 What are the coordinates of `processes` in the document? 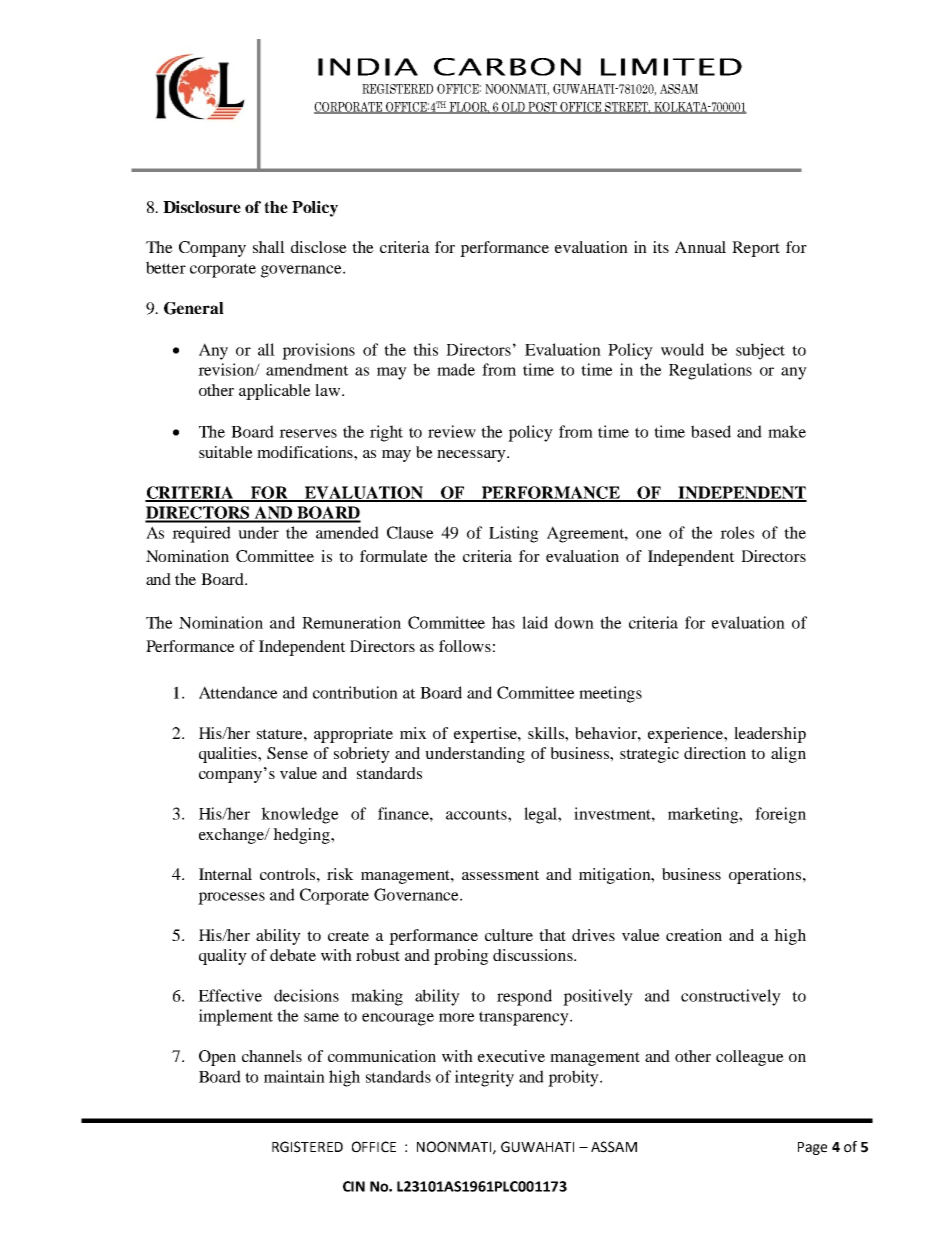 It's located at (231, 898).
